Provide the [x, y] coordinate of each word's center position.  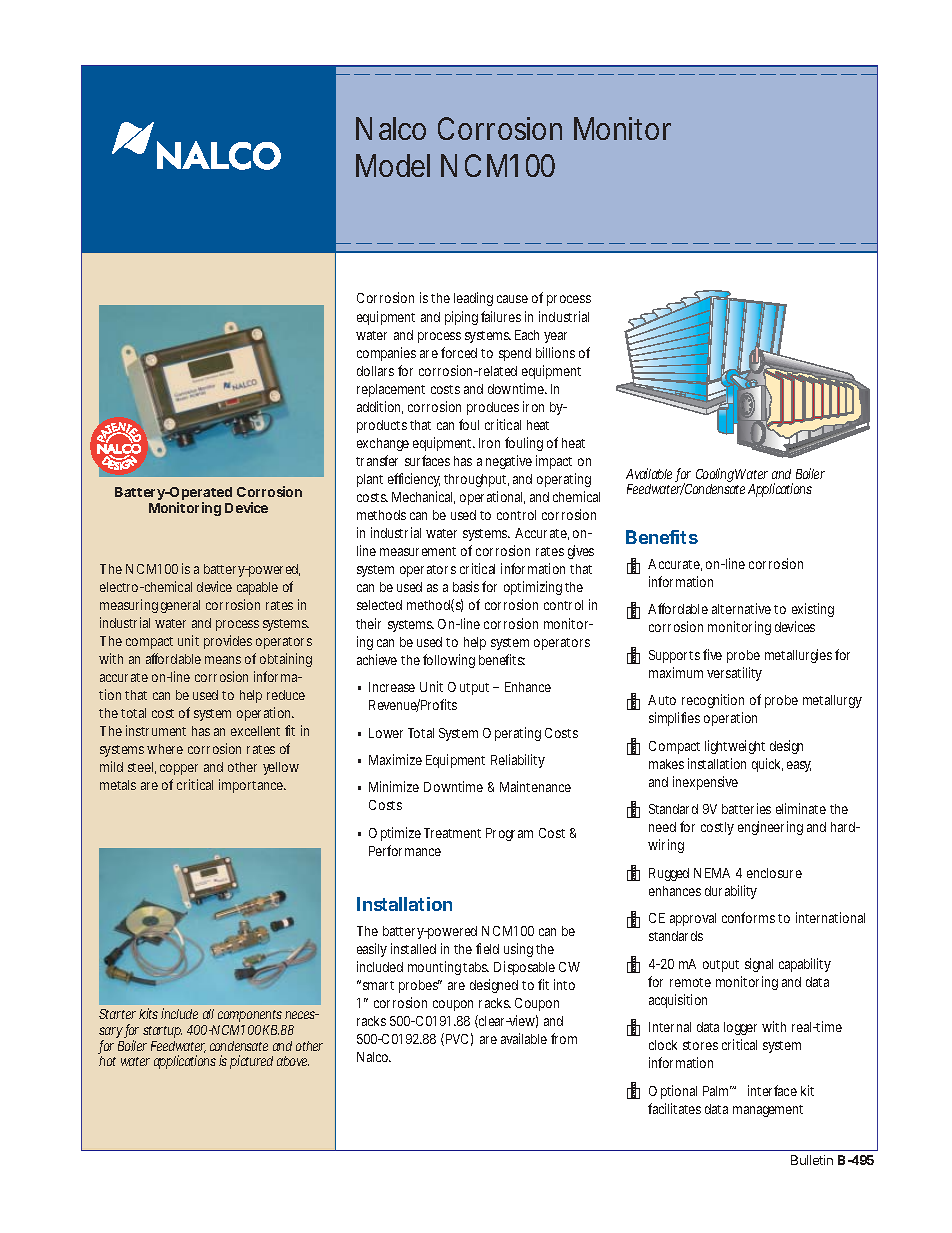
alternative [741, 608]
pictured [251, 1062]
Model [393, 165]
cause [512, 299]
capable [257, 588]
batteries [746, 808]
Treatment [452, 833]
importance [252, 786]
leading [473, 299]
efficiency [414, 480]
